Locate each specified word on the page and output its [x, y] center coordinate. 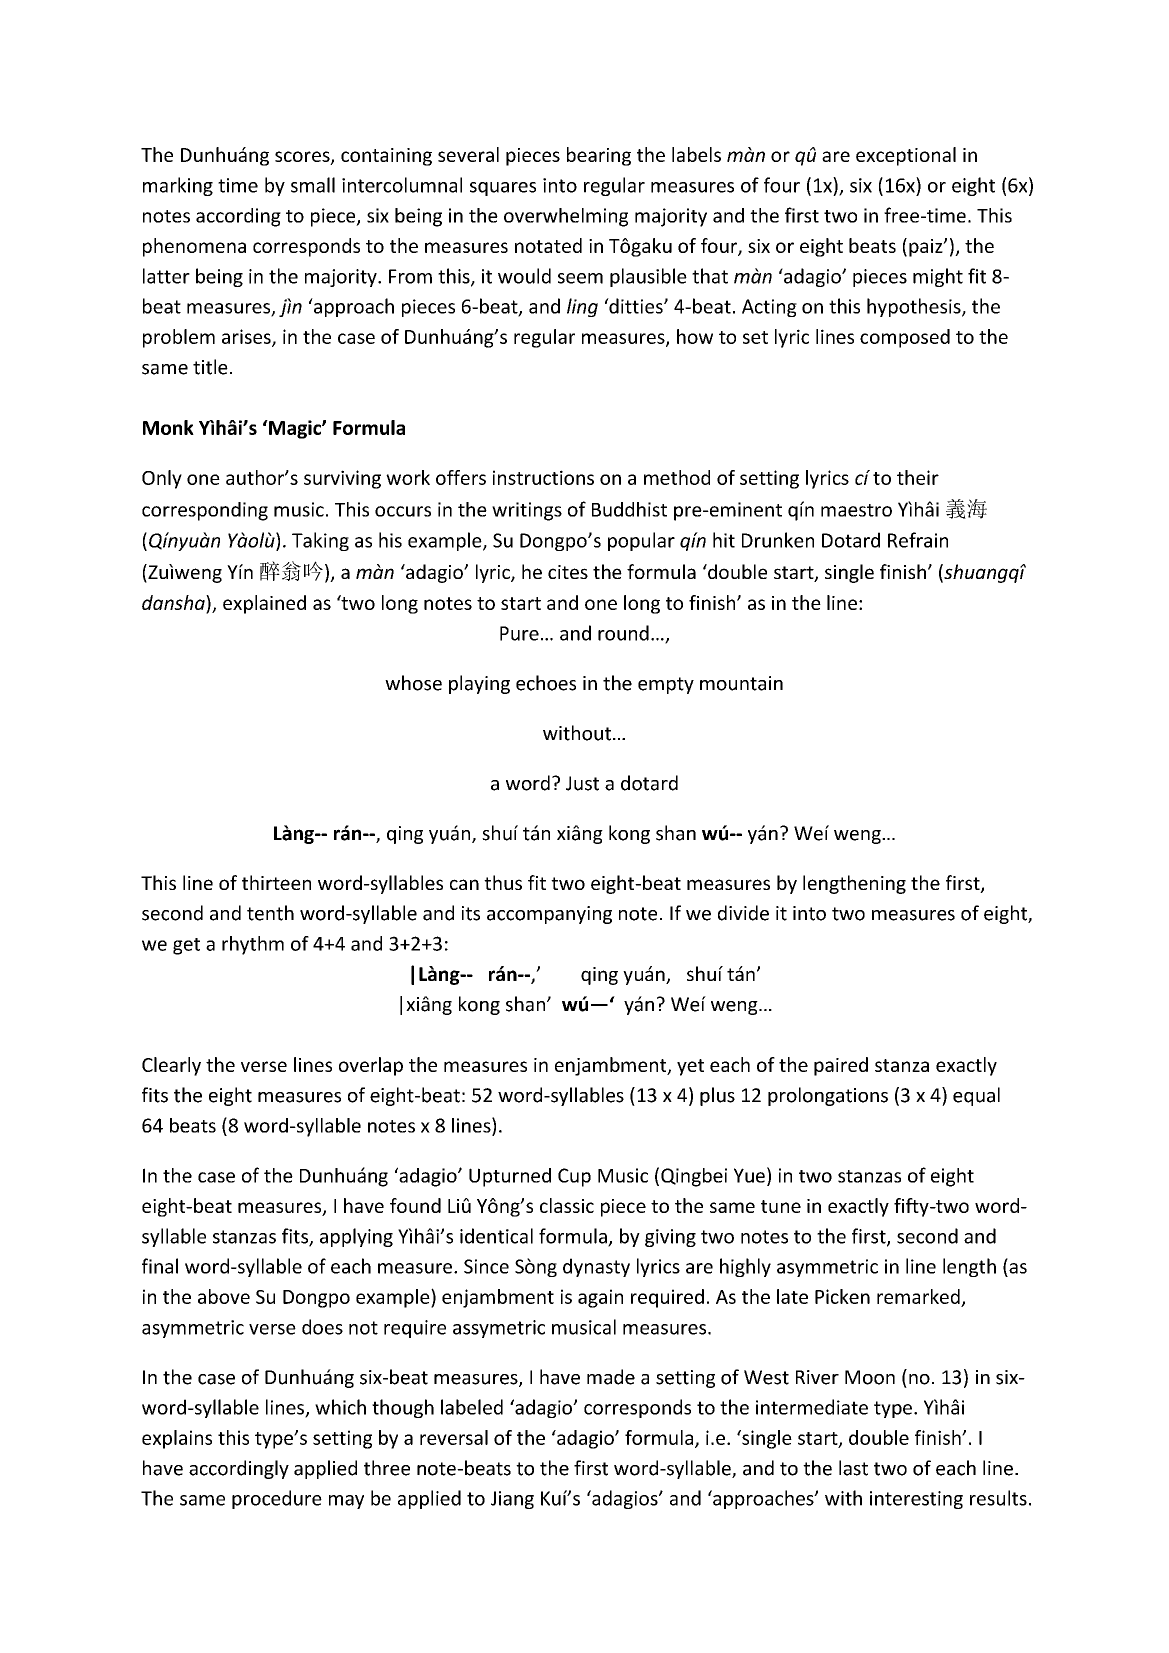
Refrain [918, 540]
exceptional [906, 156]
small [313, 185]
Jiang [512, 1500]
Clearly [171, 1066]
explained [264, 604]
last [853, 1468]
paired [841, 1066]
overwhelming [566, 217]
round [623, 633]
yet [690, 1067]
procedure [277, 1499]
